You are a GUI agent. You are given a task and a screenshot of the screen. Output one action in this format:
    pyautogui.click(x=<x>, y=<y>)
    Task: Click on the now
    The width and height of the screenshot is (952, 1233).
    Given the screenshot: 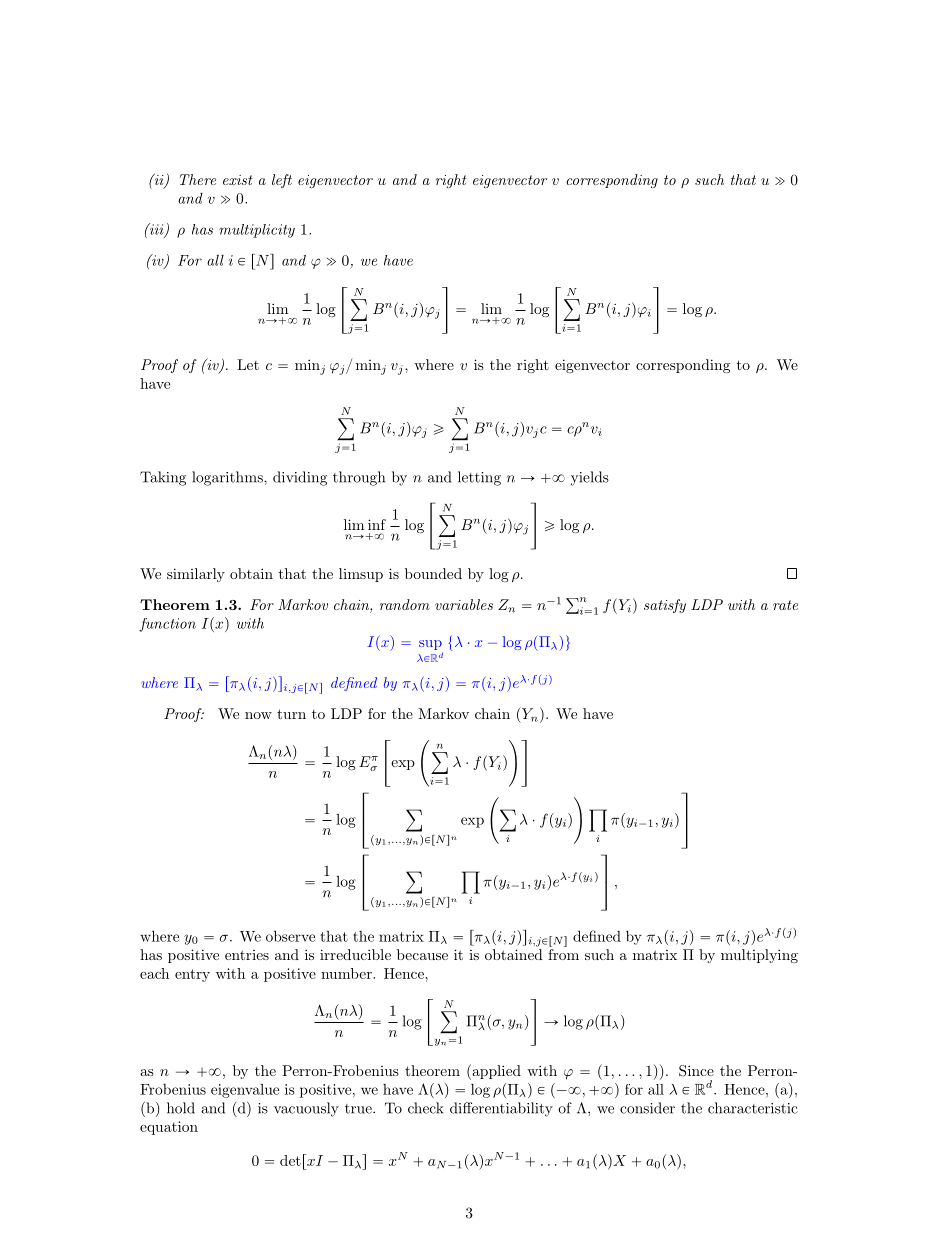 What is the action you would take?
    pyautogui.click(x=258, y=715)
